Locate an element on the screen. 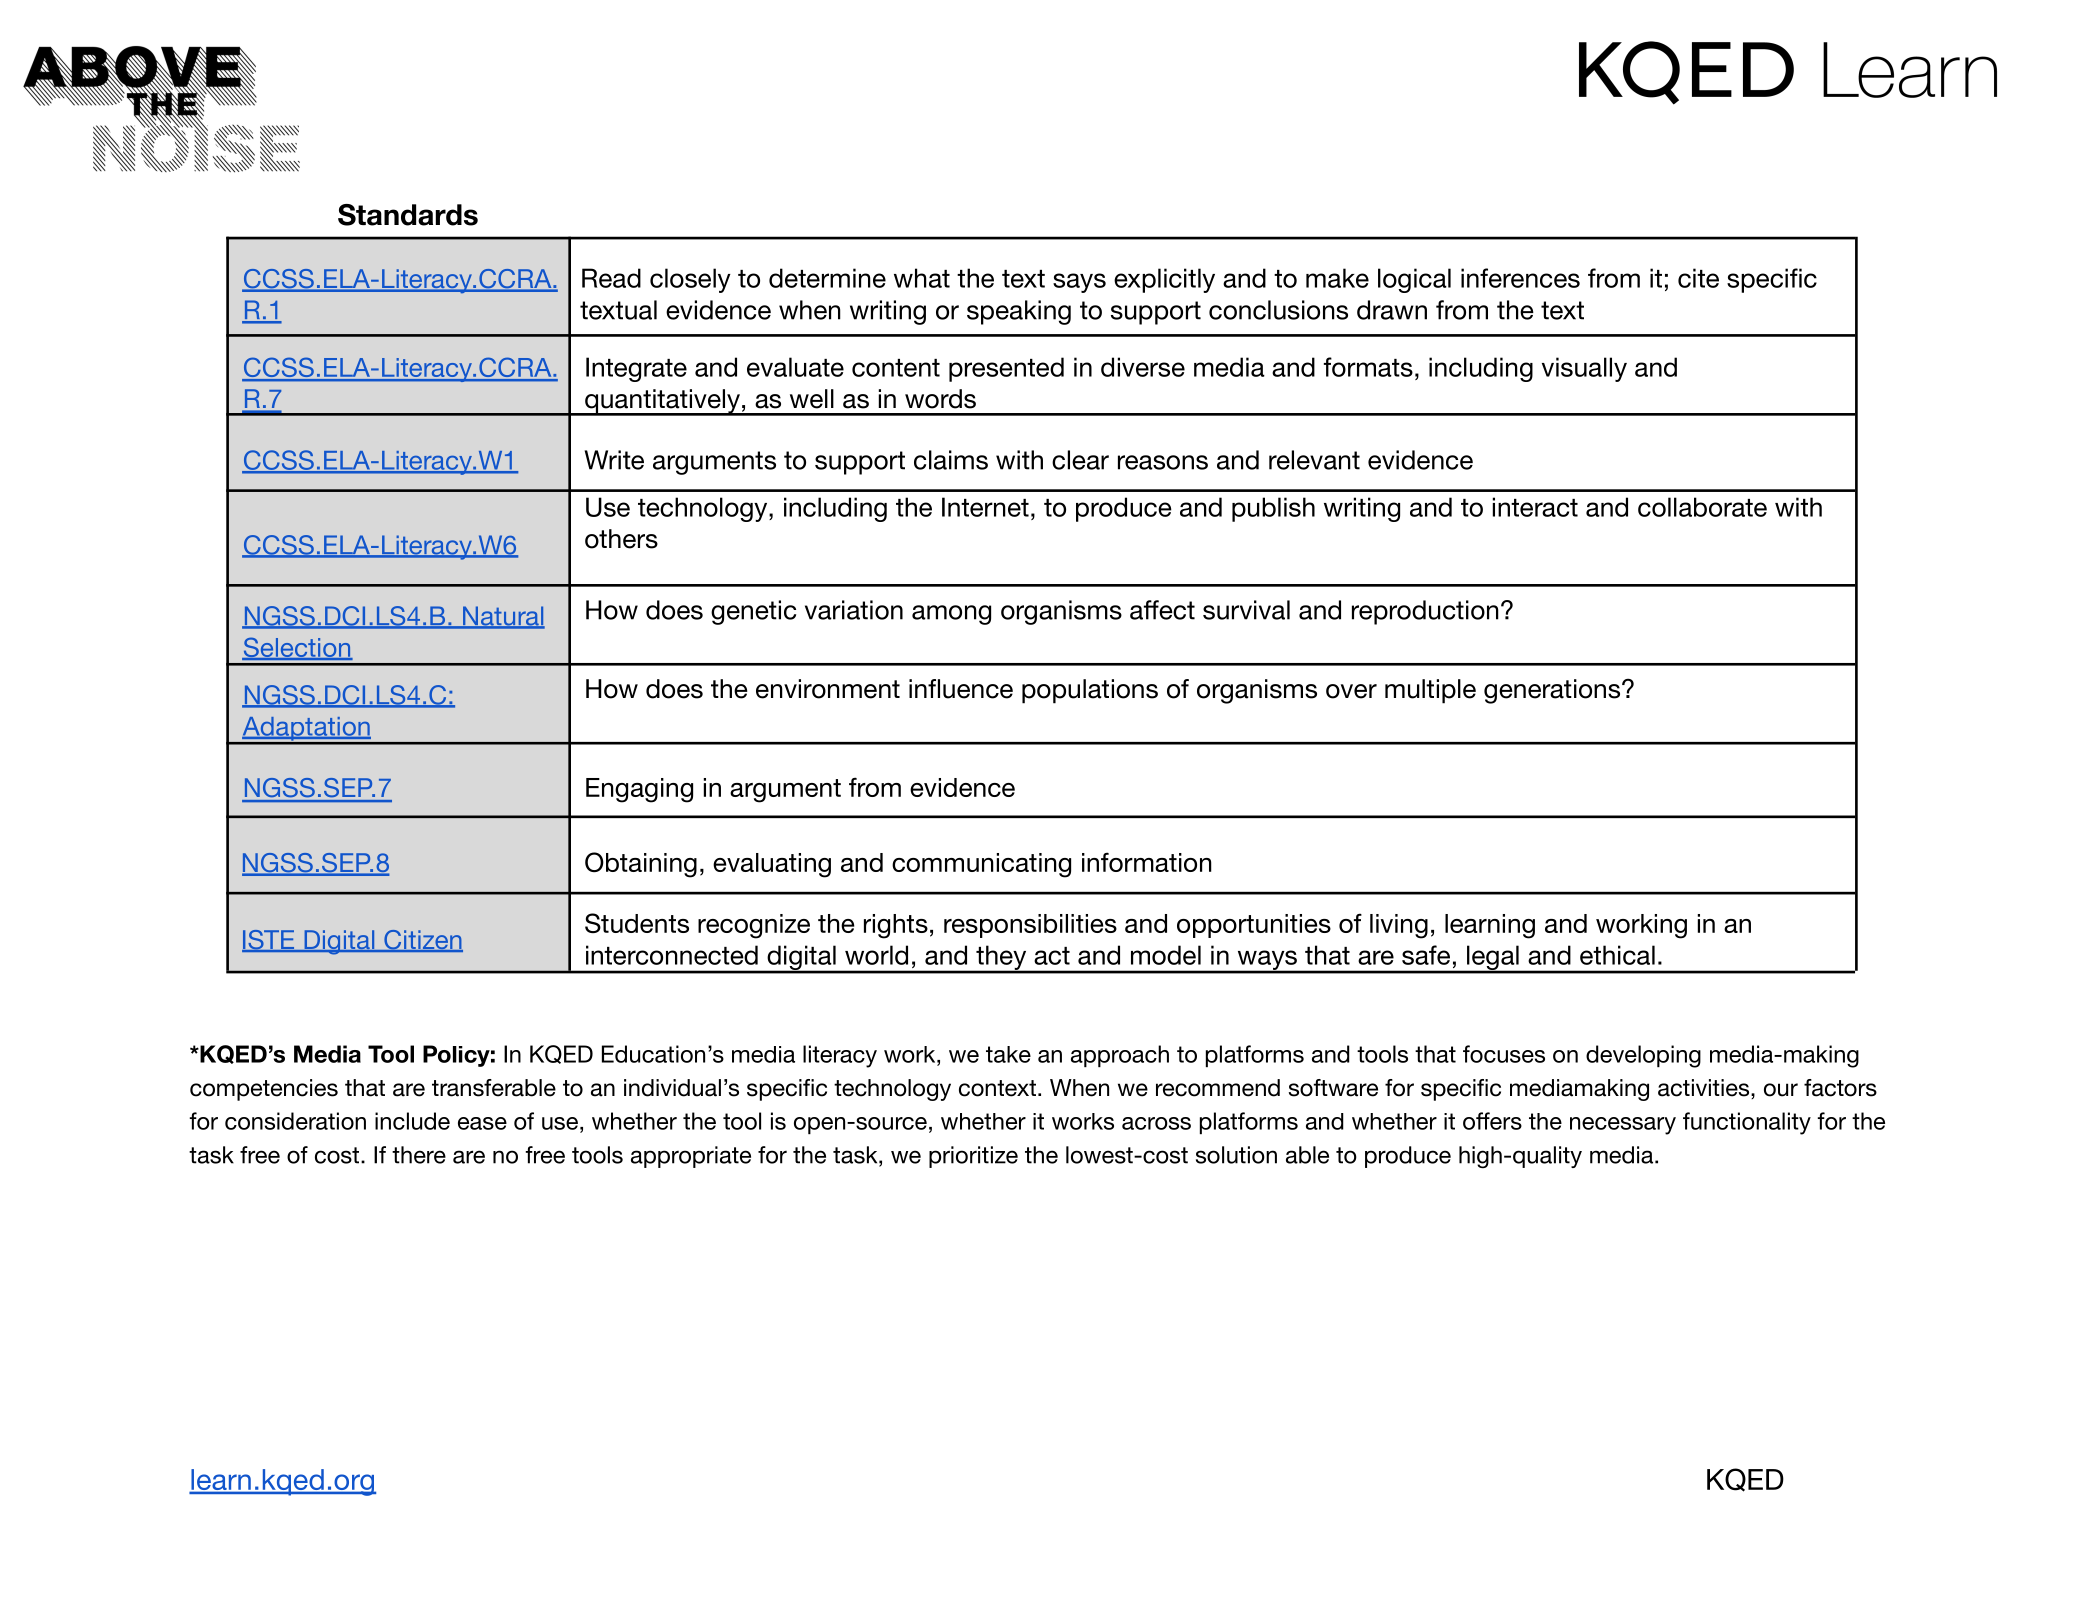 Image resolution: width=2084 pixels, height=1610 pixels. Obtaining is located at coordinates (641, 865).
